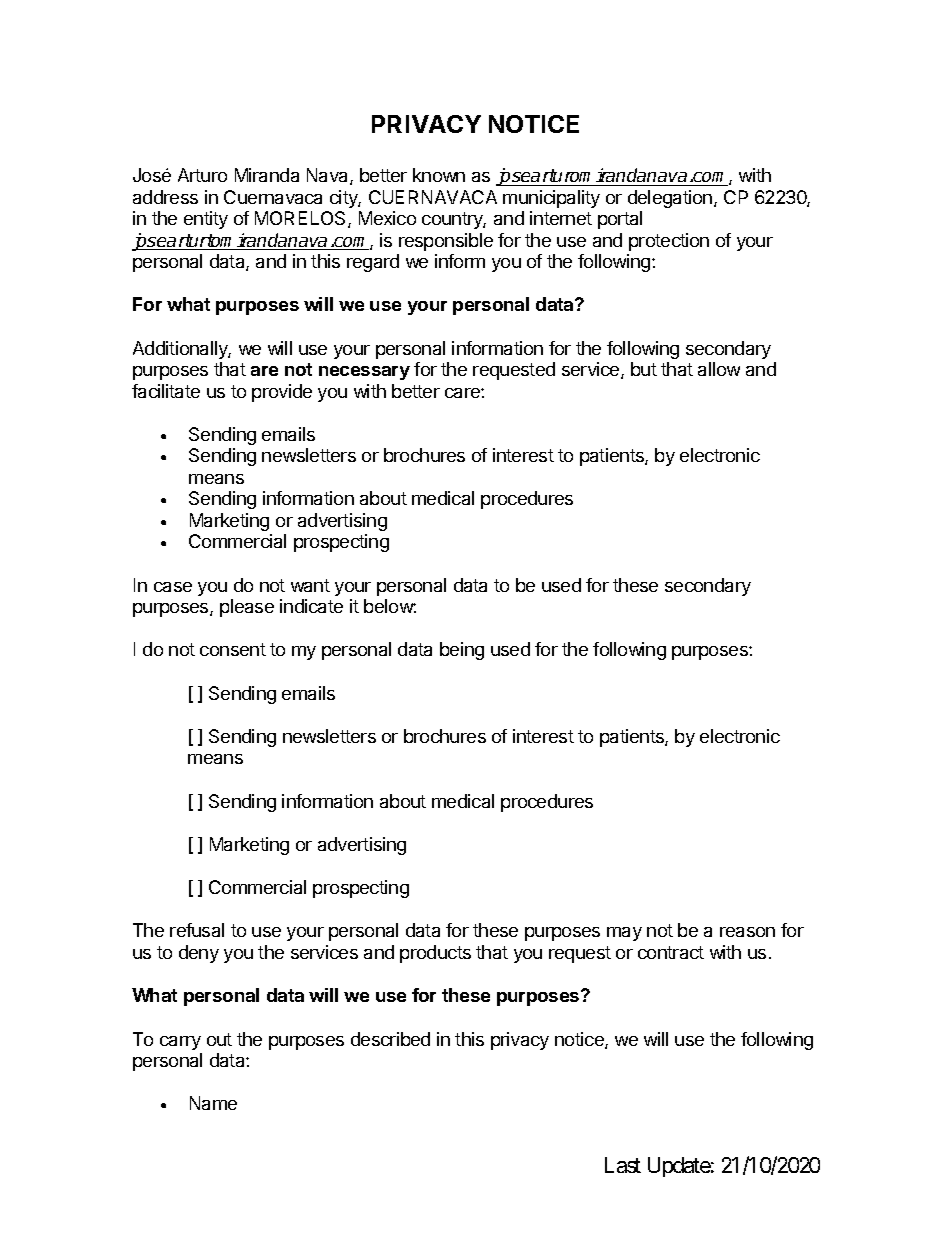 This image has height=1233, width=952. What do you see at coordinates (679, 1167) in the image?
I see `Update` at bounding box center [679, 1167].
